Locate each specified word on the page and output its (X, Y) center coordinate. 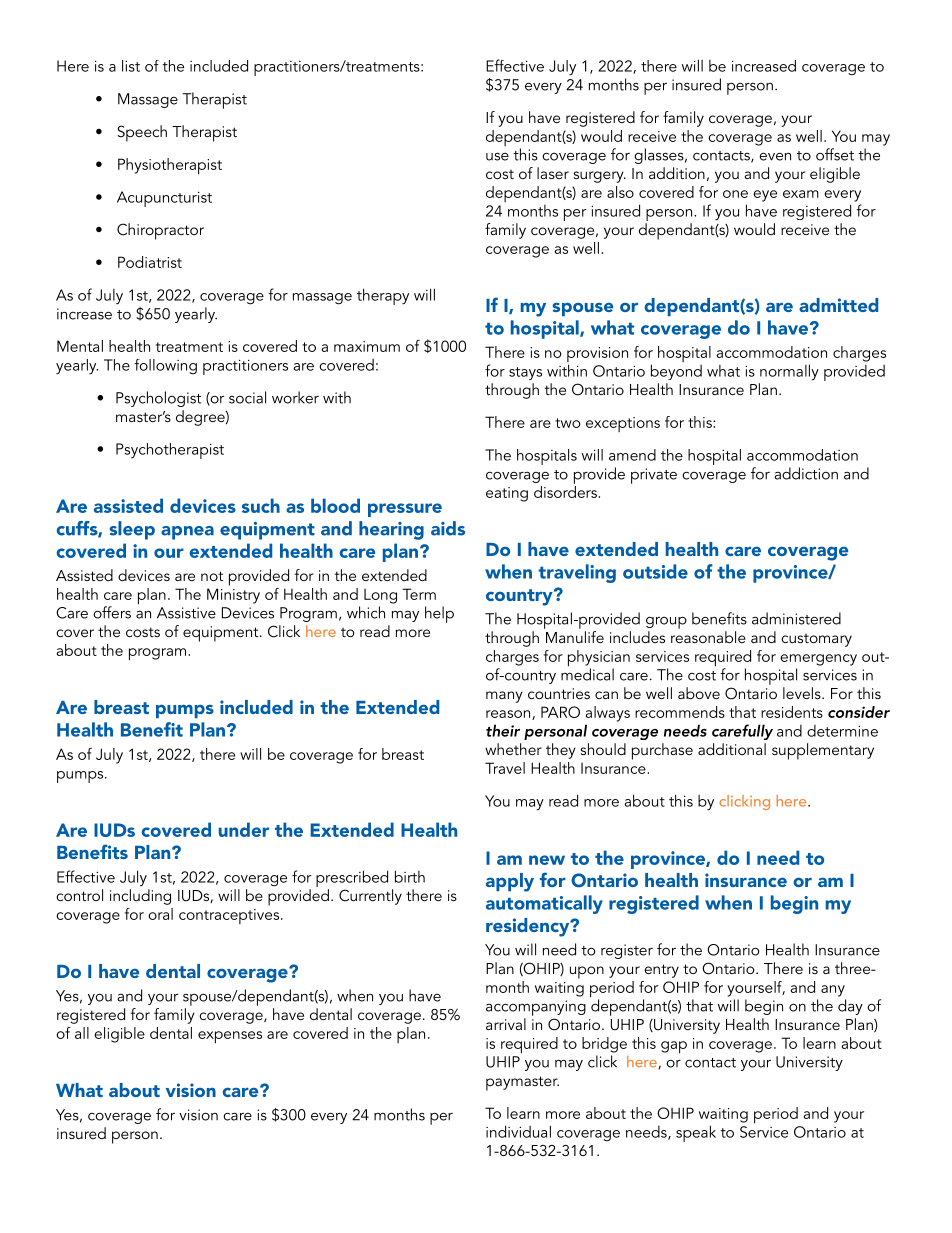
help (439, 614)
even (775, 156)
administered (796, 618)
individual (518, 1131)
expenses (230, 1037)
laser (553, 173)
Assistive (186, 613)
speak (696, 1133)
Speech (142, 133)
